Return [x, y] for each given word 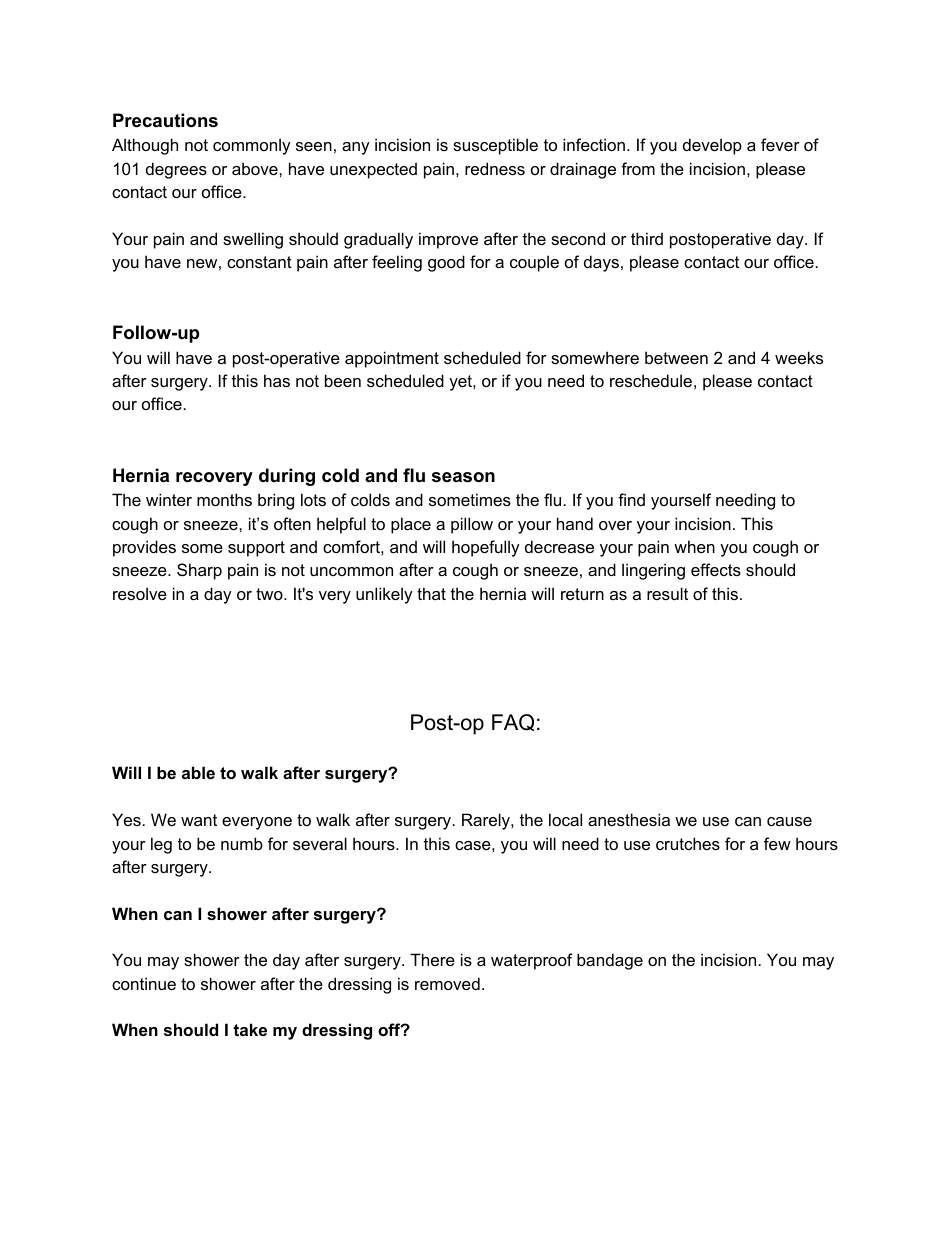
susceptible [495, 146]
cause [789, 821]
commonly [252, 146]
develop [712, 146]
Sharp [199, 571]
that [431, 593]
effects [716, 569]
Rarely [487, 821]
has [277, 380]
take [250, 1029]
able [198, 772]
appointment [392, 359]
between [676, 357]
